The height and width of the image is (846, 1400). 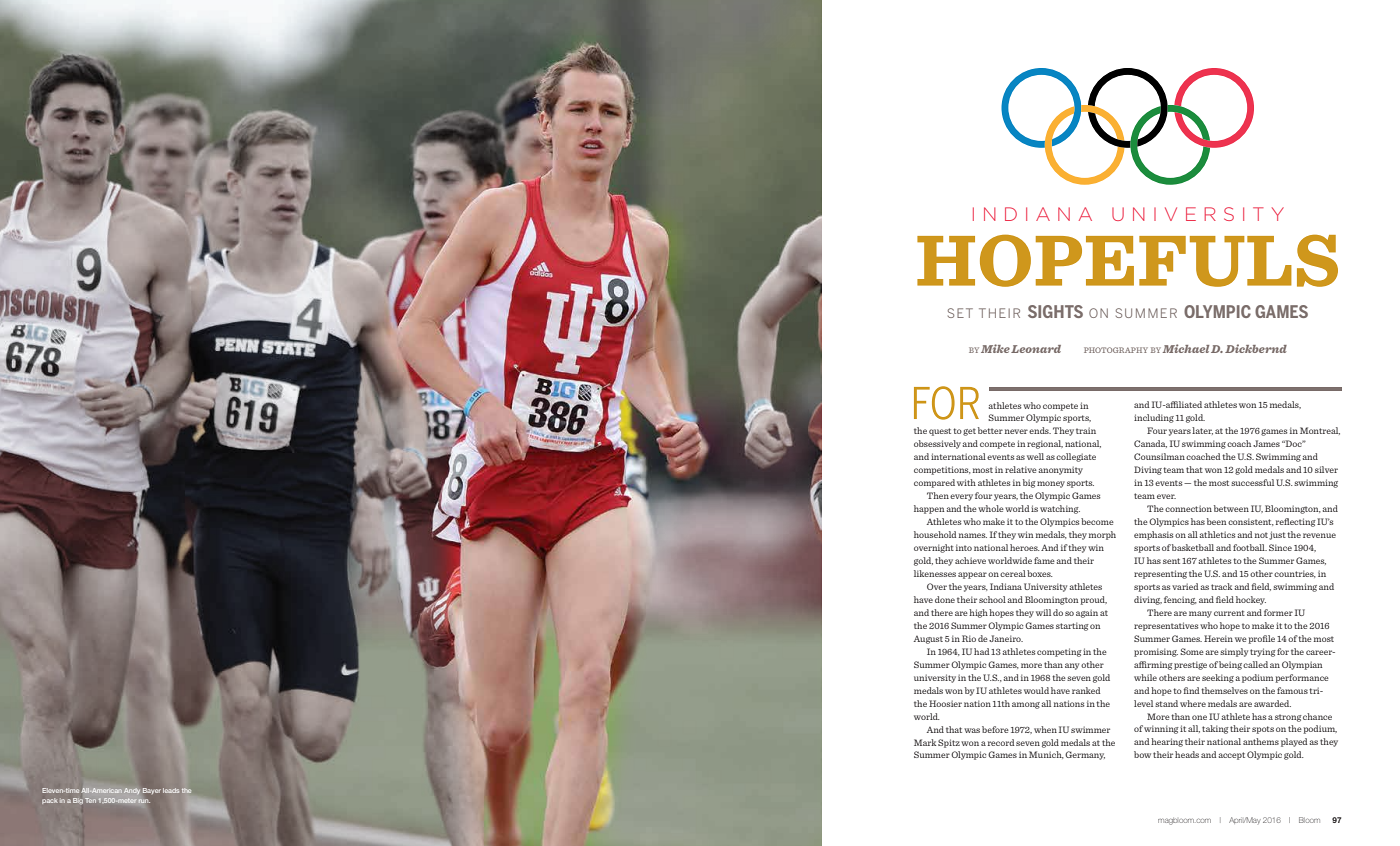 I want to click on appear, so click(x=972, y=575).
